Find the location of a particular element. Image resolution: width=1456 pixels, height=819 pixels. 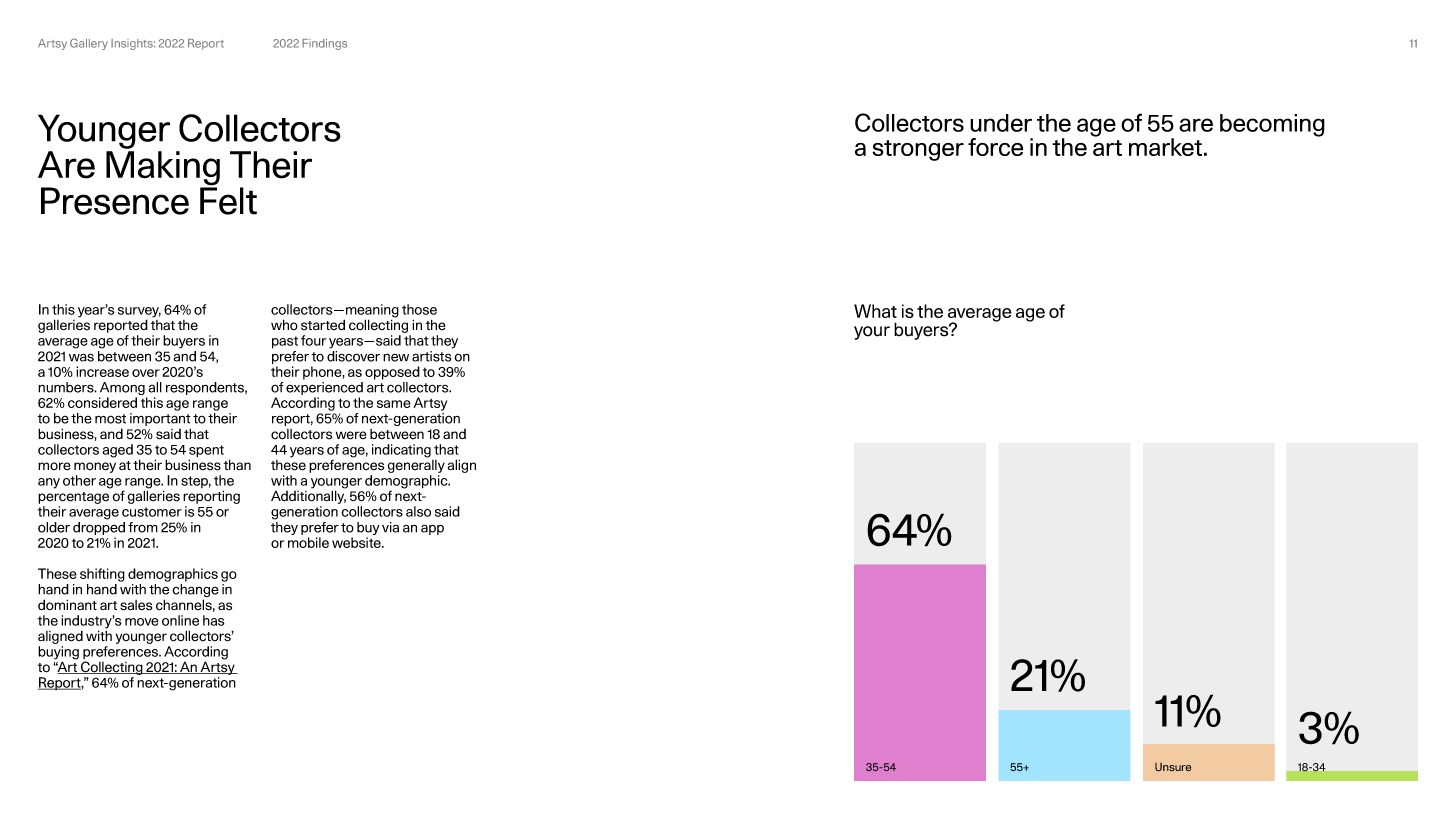

past is located at coordinates (285, 342).
